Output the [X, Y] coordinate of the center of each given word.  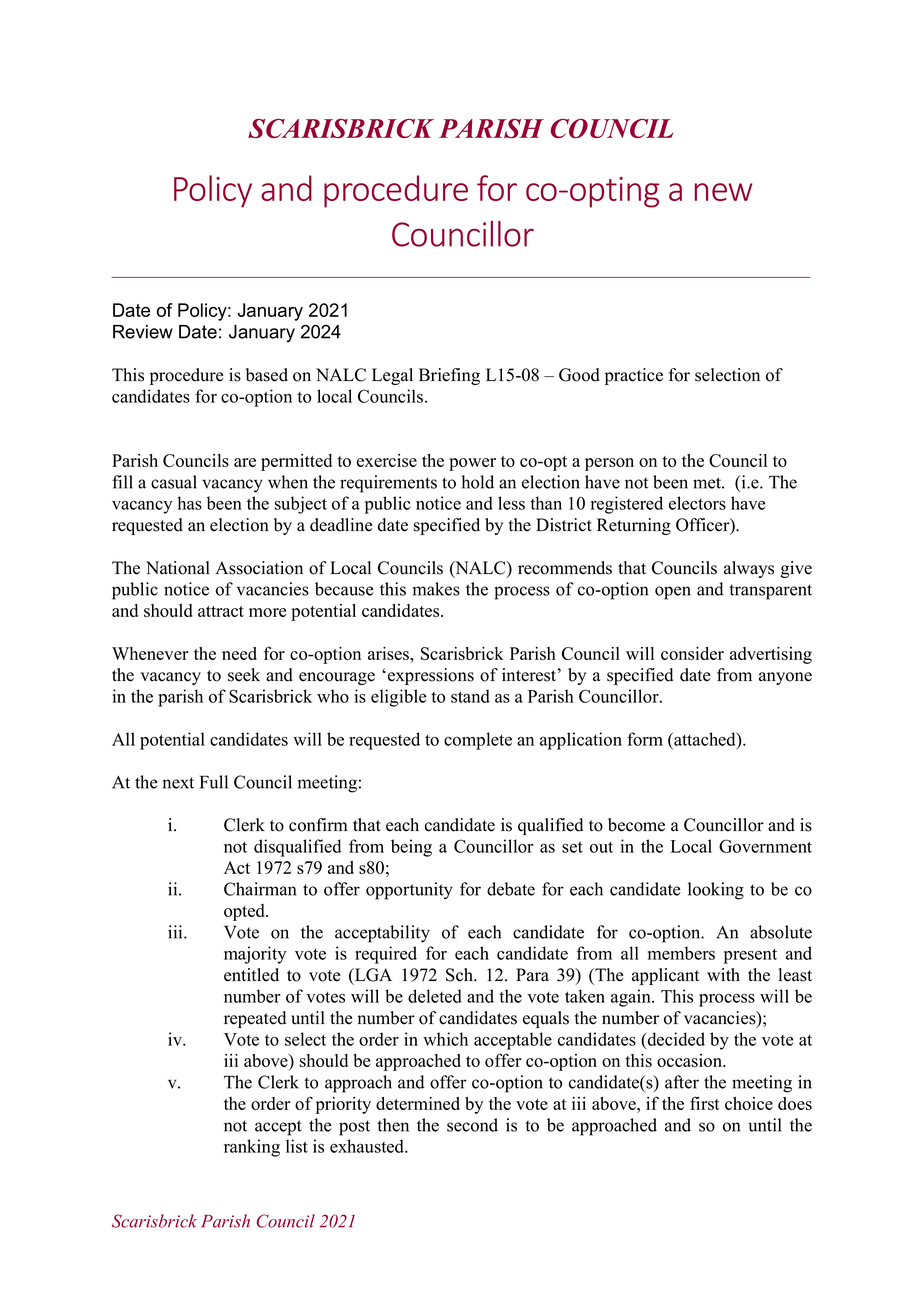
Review [143, 332]
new [724, 192]
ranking [252, 1148]
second [472, 1125]
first [705, 1103]
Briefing [449, 376]
